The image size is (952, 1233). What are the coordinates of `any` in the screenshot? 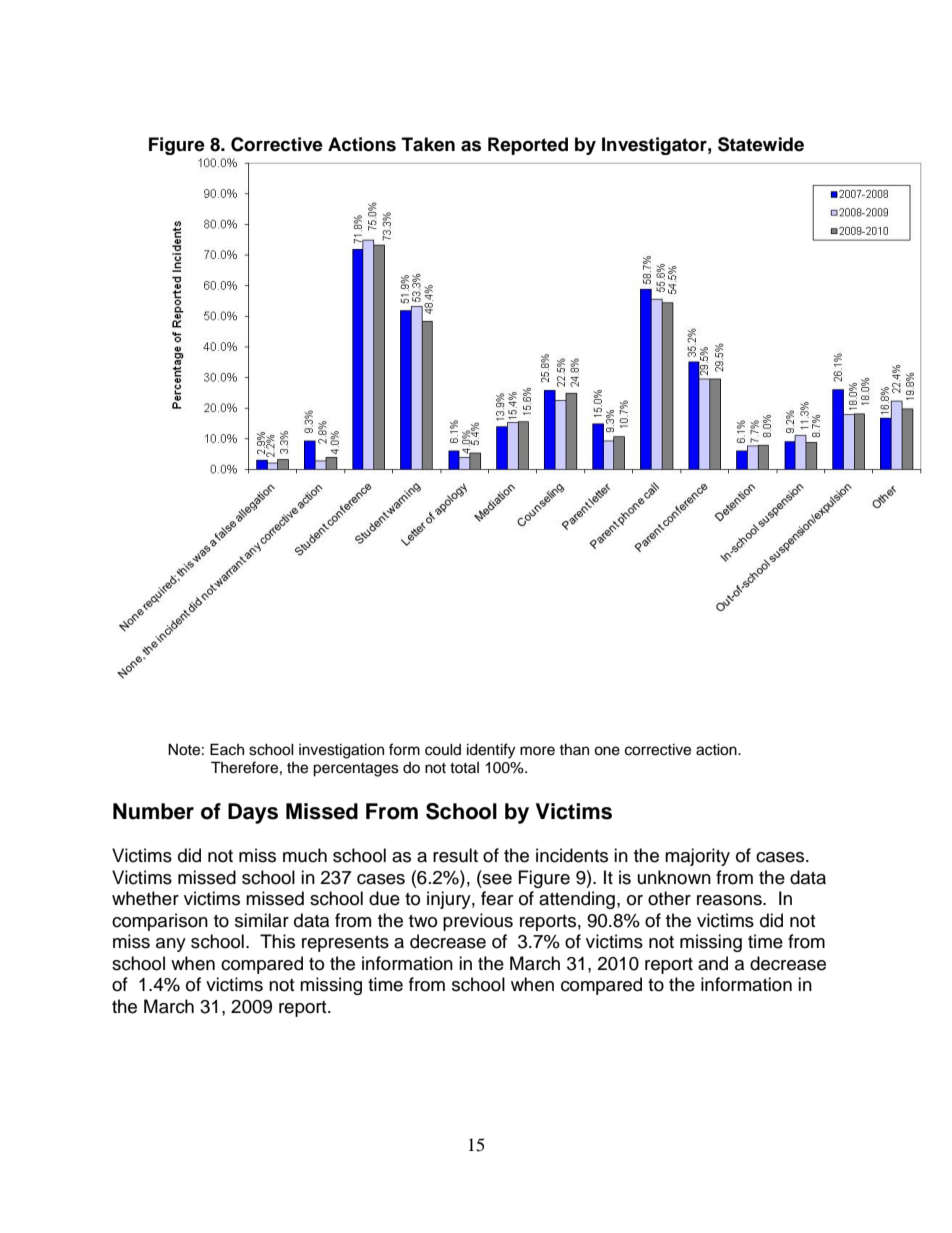 It's located at (171, 945).
